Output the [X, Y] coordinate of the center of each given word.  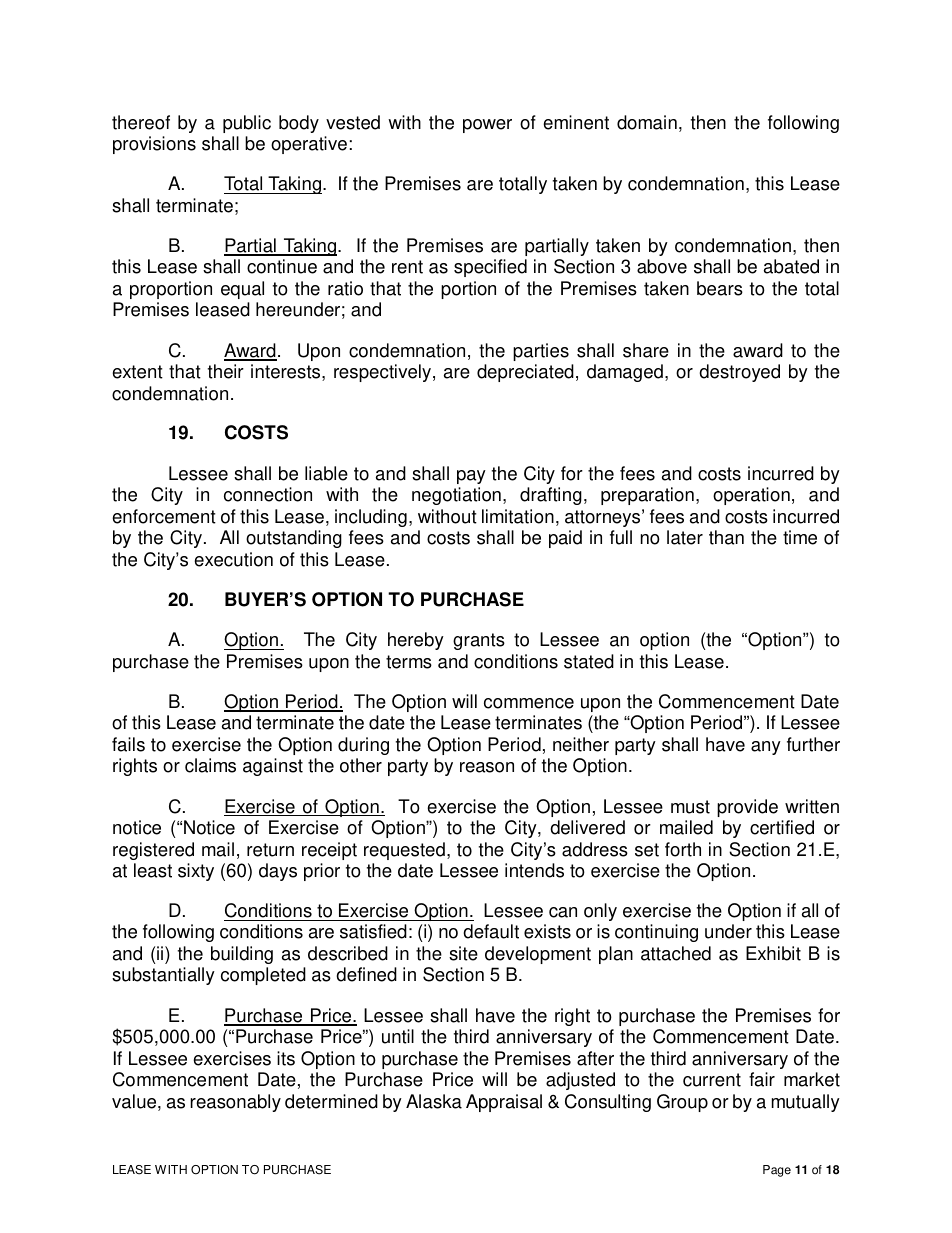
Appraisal [504, 1103]
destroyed [739, 373]
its [286, 1058]
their [226, 371]
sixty [196, 872]
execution [233, 559]
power [487, 126]
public [247, 124]
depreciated [525, 373]
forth [683, 849]
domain [647, 122]
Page [777, 1171]
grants [479, 641]
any [766, 748]
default [491, 931]
